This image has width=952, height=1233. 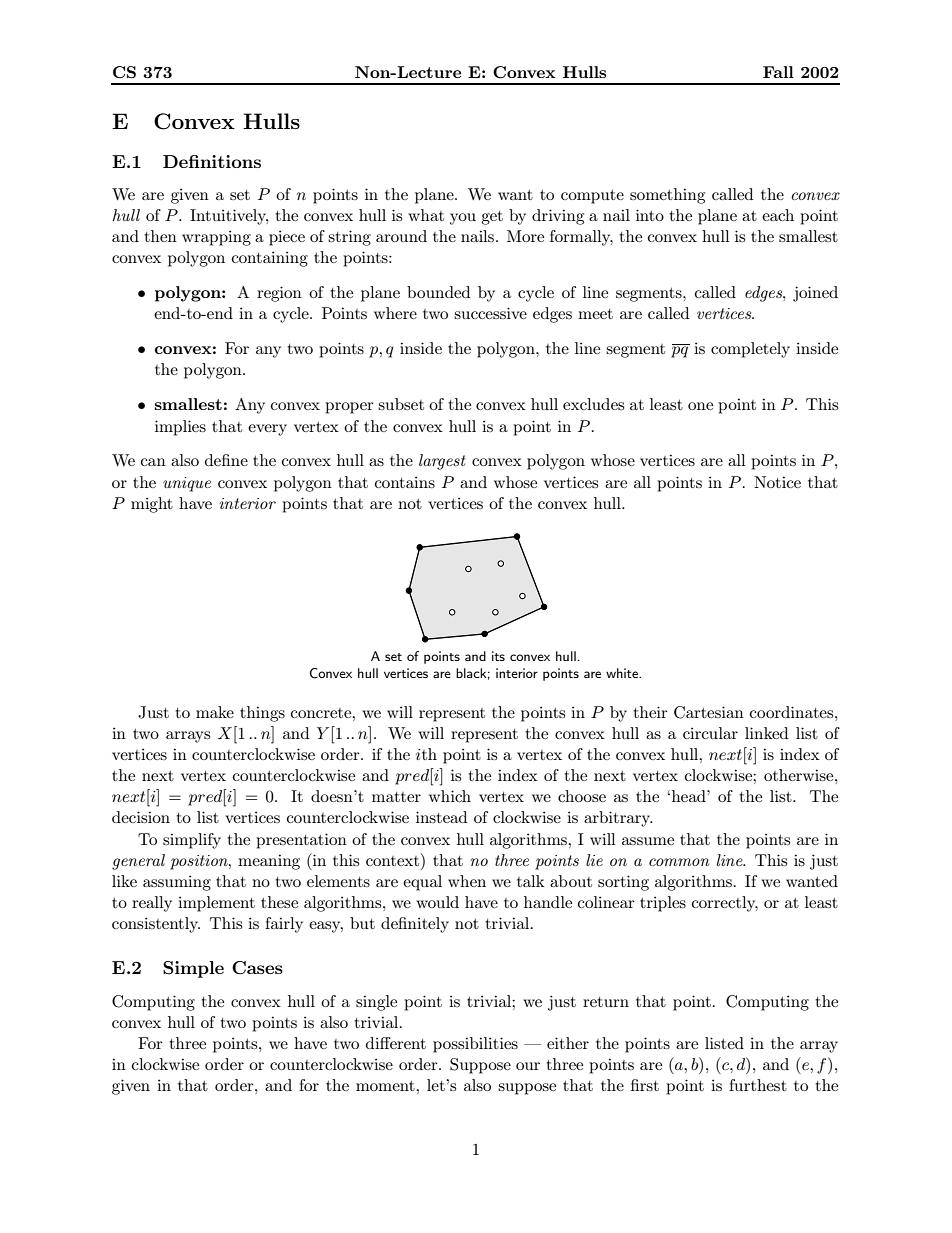 I want to click on circular, so click(x=710, y=733).
